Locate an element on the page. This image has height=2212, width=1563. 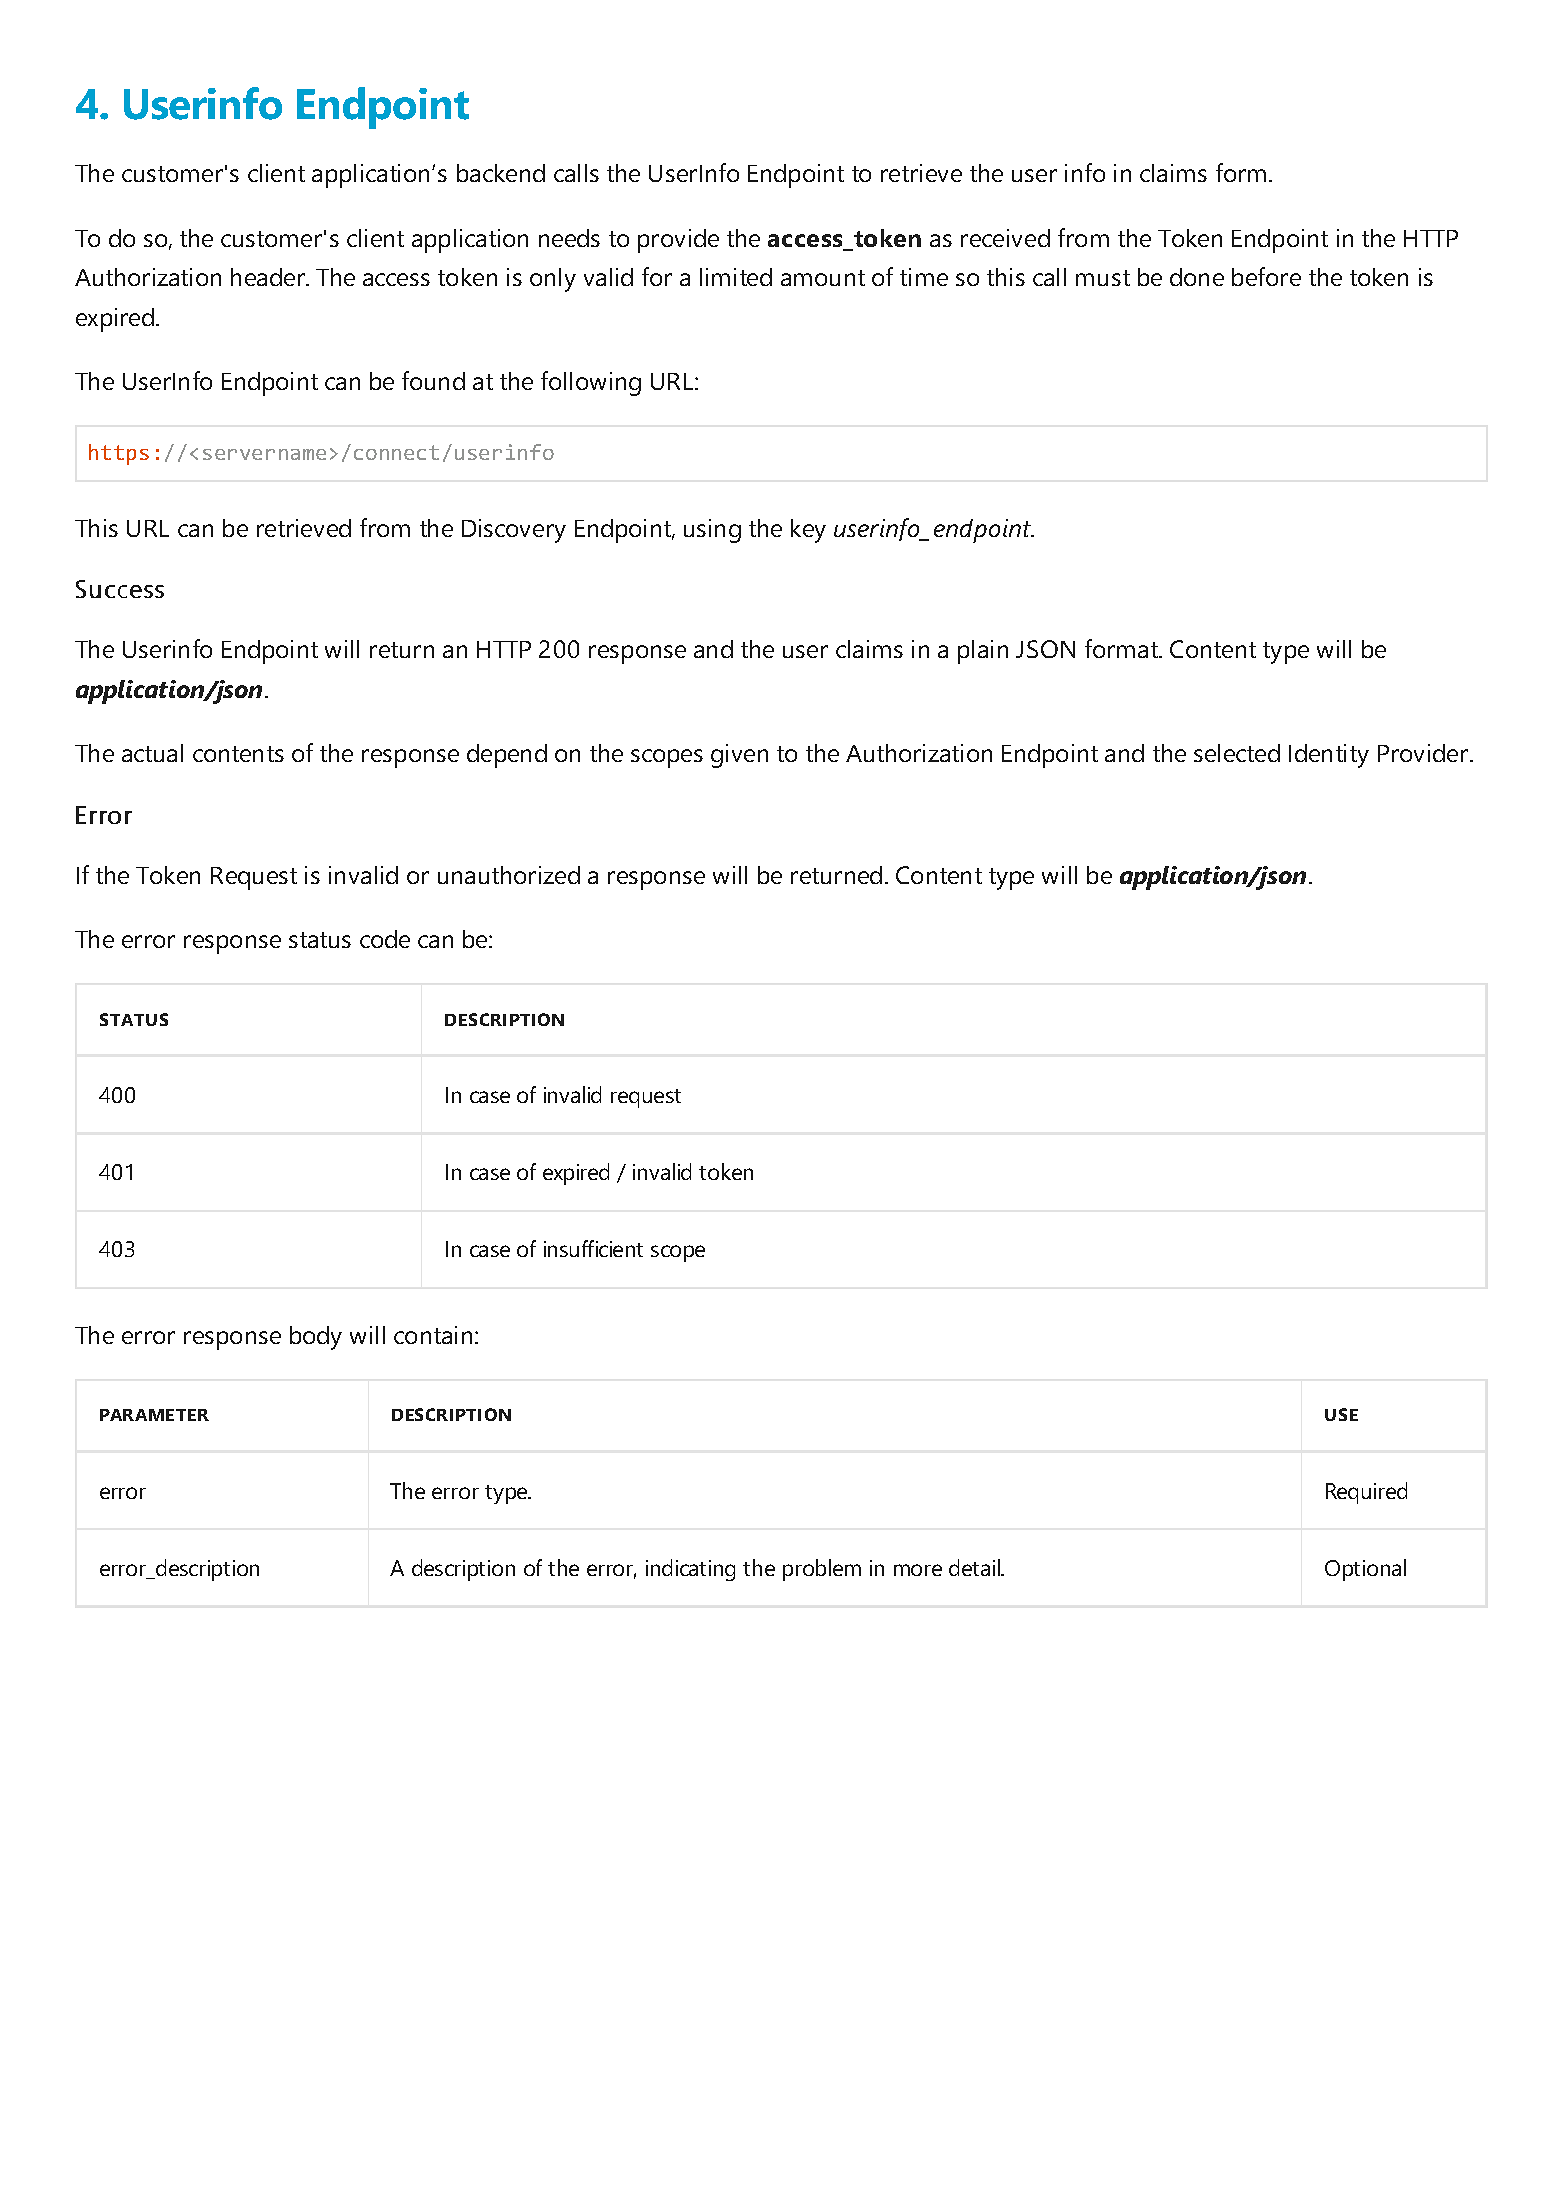
limited is located at coordinates (736, 277).
